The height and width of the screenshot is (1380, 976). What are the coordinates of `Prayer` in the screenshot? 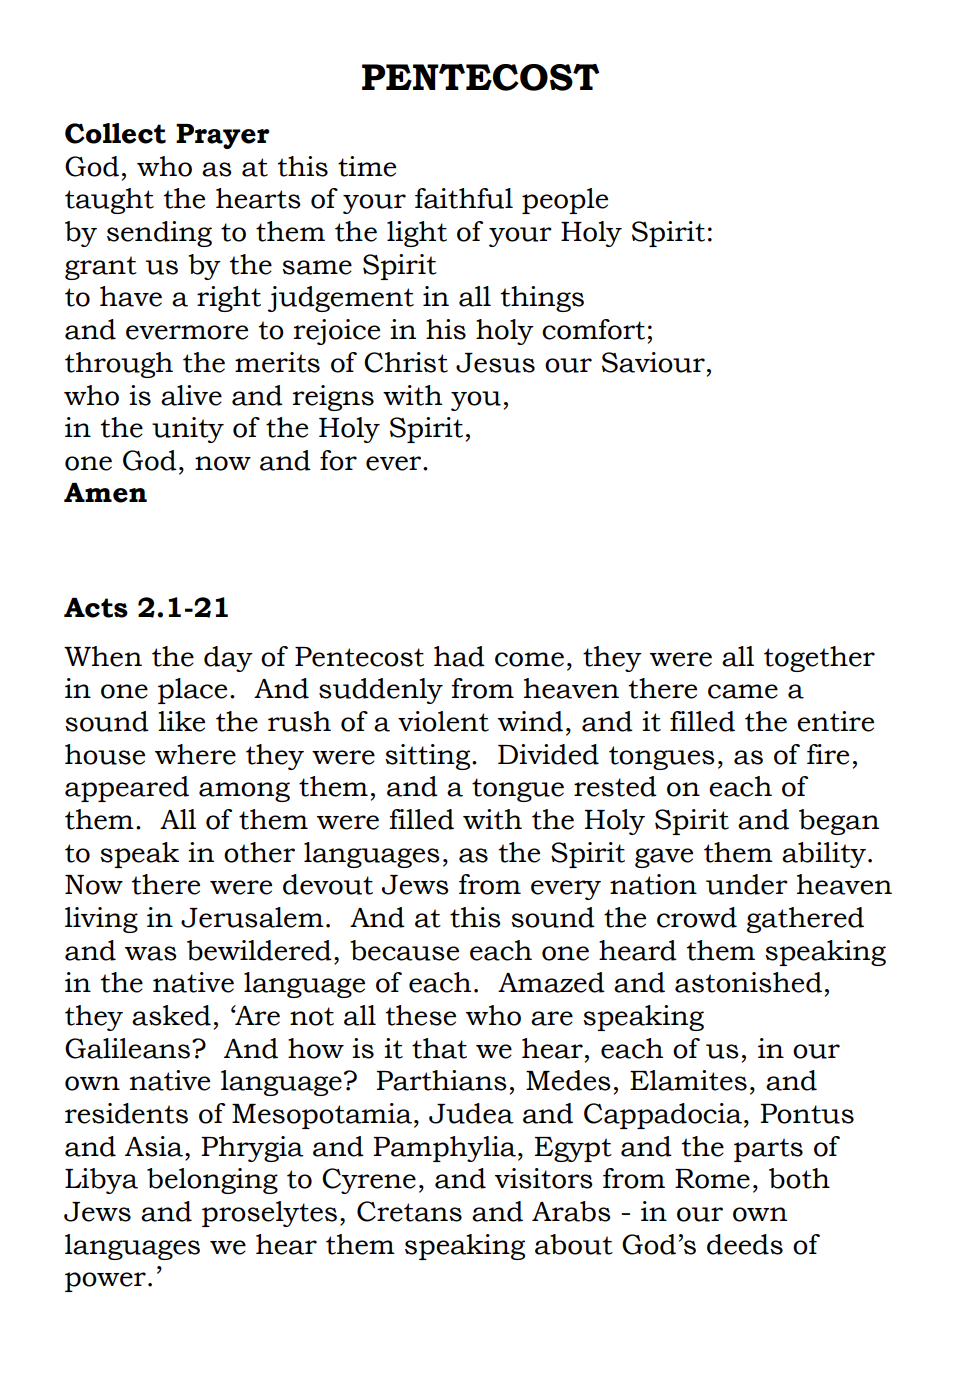 It's located at (223, 136).
